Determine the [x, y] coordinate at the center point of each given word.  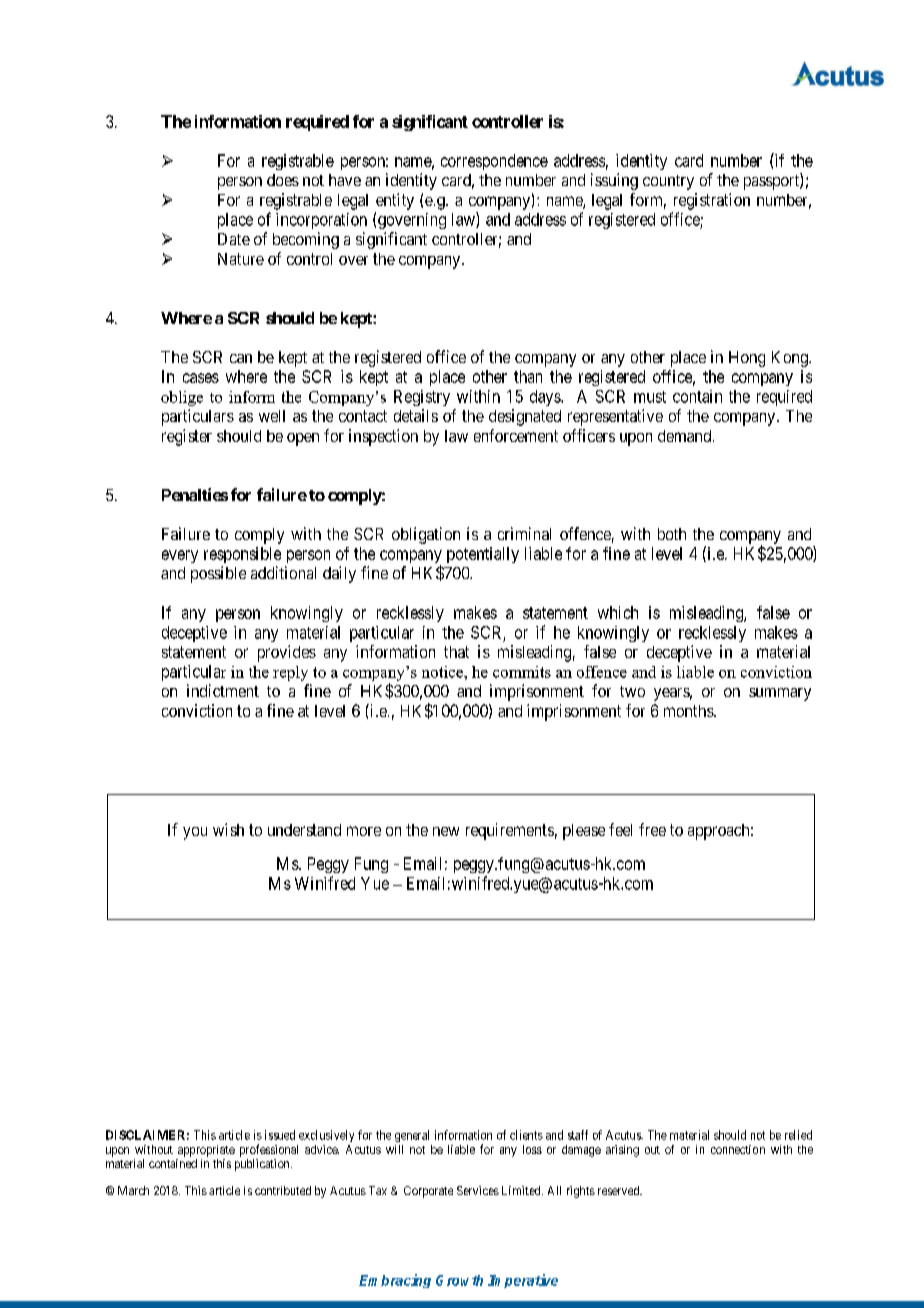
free [652, 829]
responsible [242, 555]
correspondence [494, 162]
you [195, 833]
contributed [283, 1190]
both [672, 534]
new [446, 831]
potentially [483, 555]
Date [234, 239]
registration [712, 201]
